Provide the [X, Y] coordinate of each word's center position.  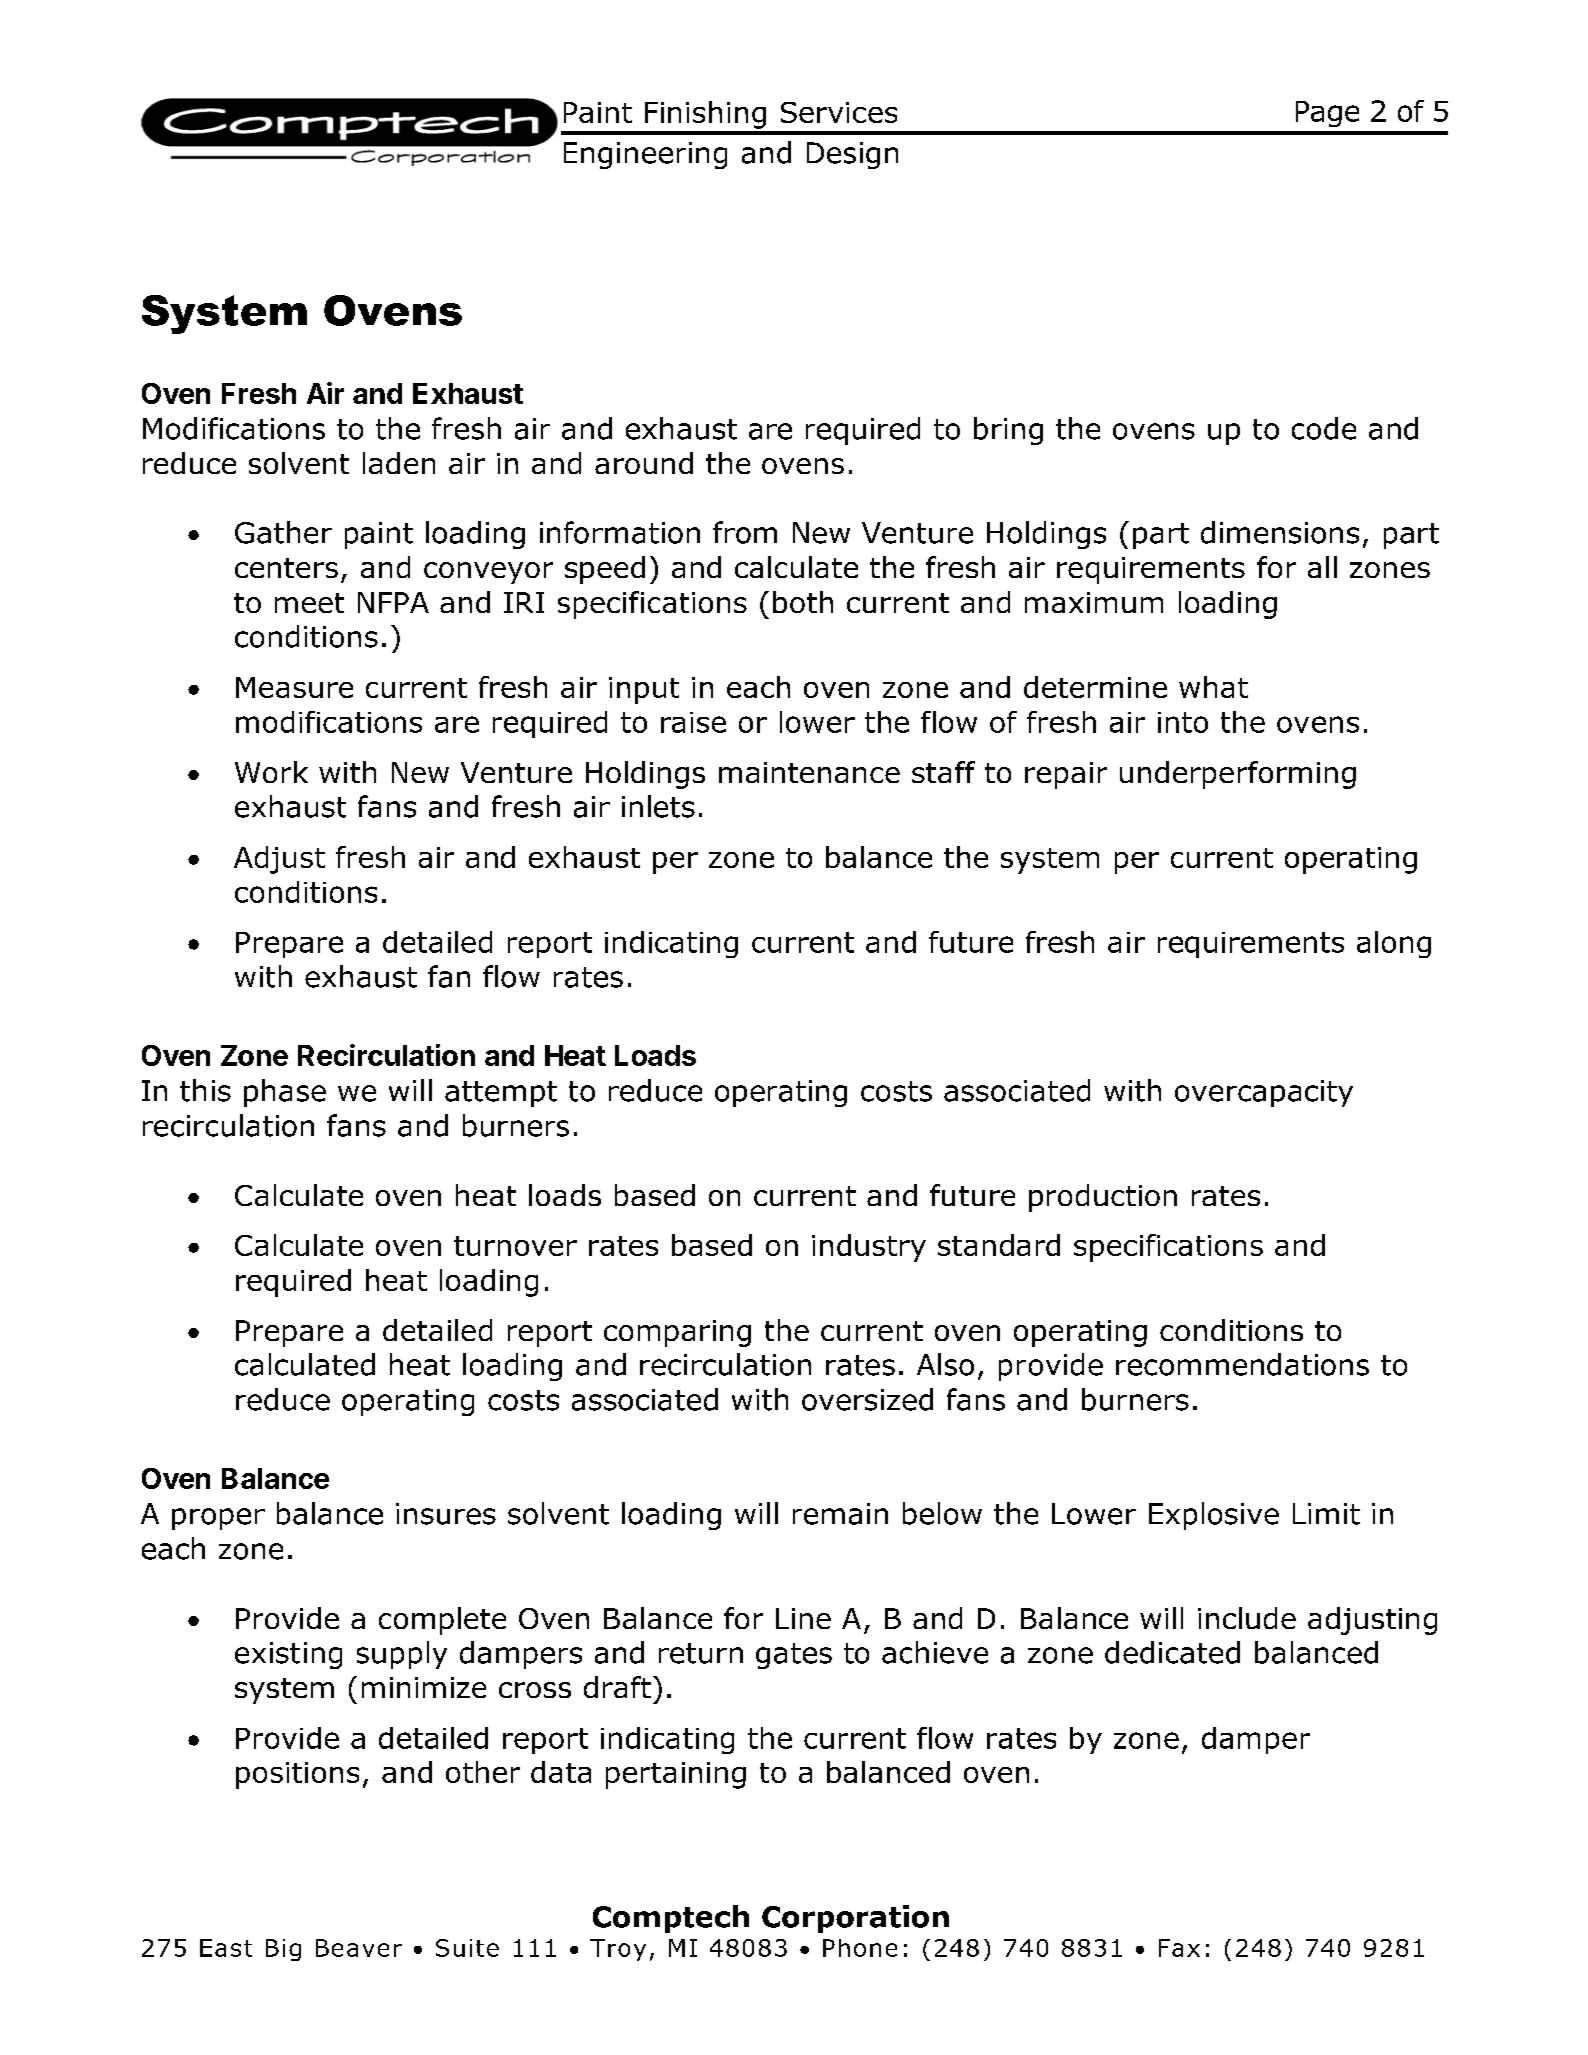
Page [1327, 114]
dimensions [1280, 532]
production [1103, 1198]
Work [271, 772]
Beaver [359, 1948]
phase [285, 1093]
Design [852, 155]
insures [446, 1514]
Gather [283, 532]
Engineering [645, 155]
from [745, 532]
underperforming [1238, 775]
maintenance [809, 772]
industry [869, 1248]
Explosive [1214, 1516]
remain [840, 1514]
